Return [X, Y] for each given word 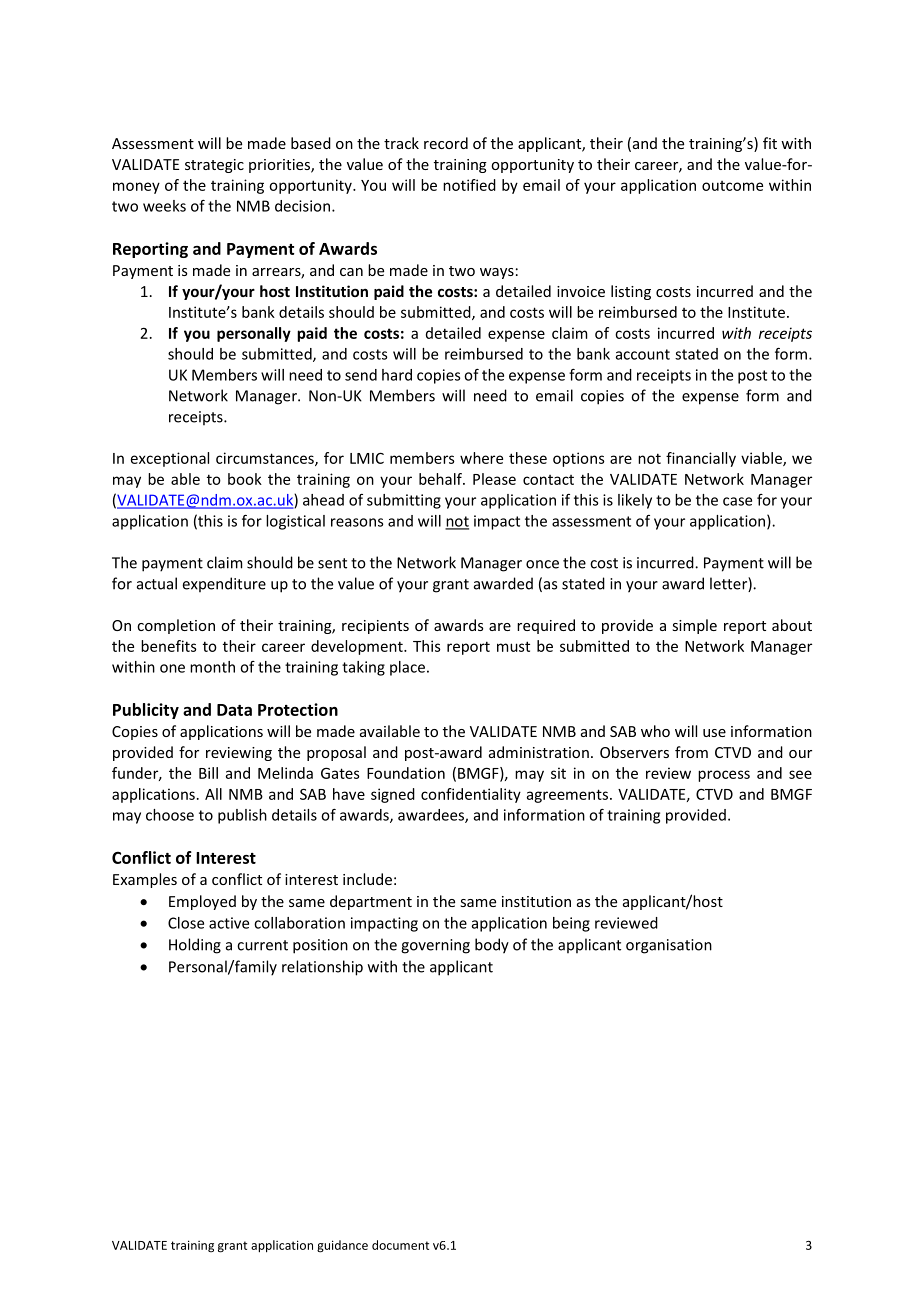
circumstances [266, 459]
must [513, 646]
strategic [214, 166]
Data [234, 710]
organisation [669, 946]
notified [469, 185]
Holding [195, 946]
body [492, 946]
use [714, 733]
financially [701, 459]
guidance [342, 1246]
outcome [732, 186]
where [481, 458]
